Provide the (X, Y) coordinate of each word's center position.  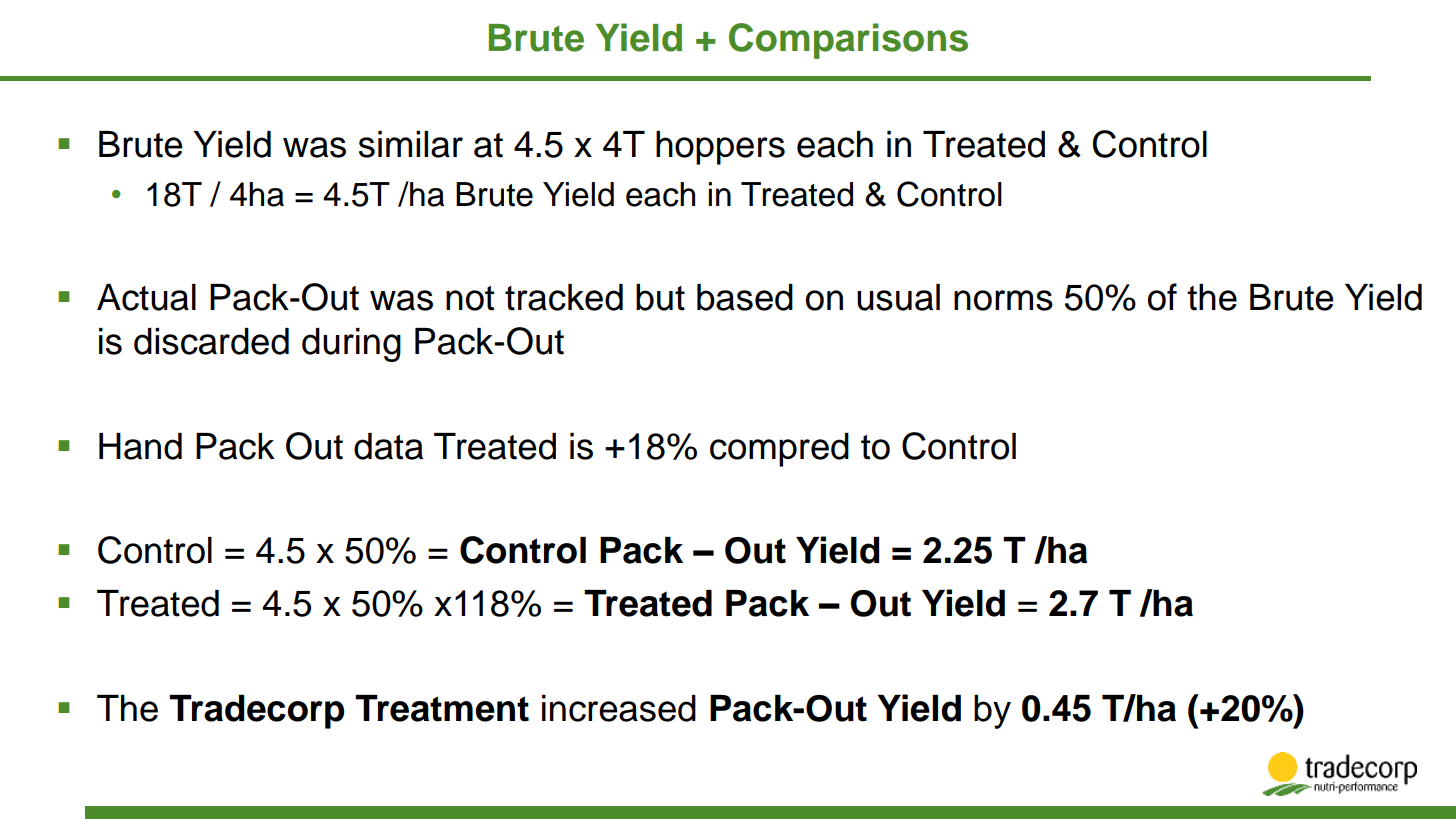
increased (619, 708)
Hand (140, 446)
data (388, 446)
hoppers (720, 148)
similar (411, 144)
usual (898, 297)
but (660, 297)
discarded (211, 341)
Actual (146, 297)
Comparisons (848, 41)
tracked (564, 297)
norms (1003, 300)
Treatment (442, 708)
